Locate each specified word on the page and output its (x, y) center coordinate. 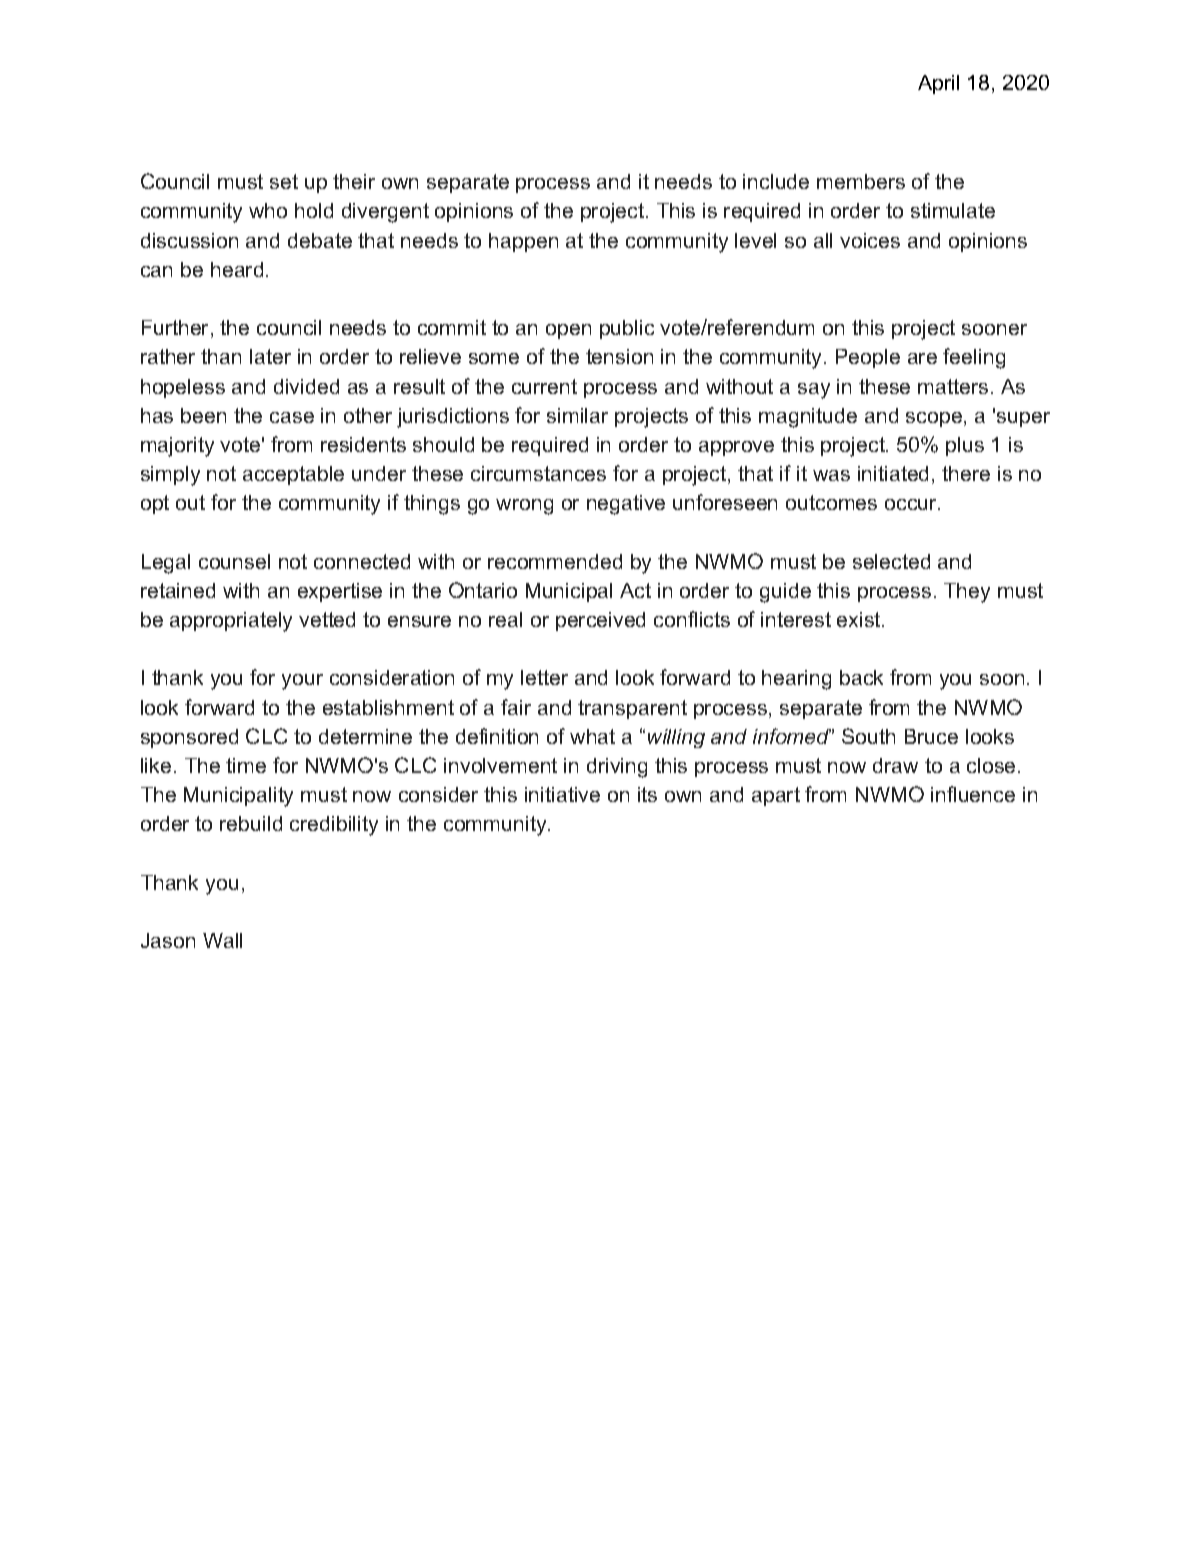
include (776, 181)
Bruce (931, 736)
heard (237, 269)
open (568, 331)
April (938, 84)
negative (626, 505)
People (868, 358)
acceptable (293, 475)
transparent (632, 709)
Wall (222, 940)
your (302, 682)
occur (912, 504)
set (284, 181)
